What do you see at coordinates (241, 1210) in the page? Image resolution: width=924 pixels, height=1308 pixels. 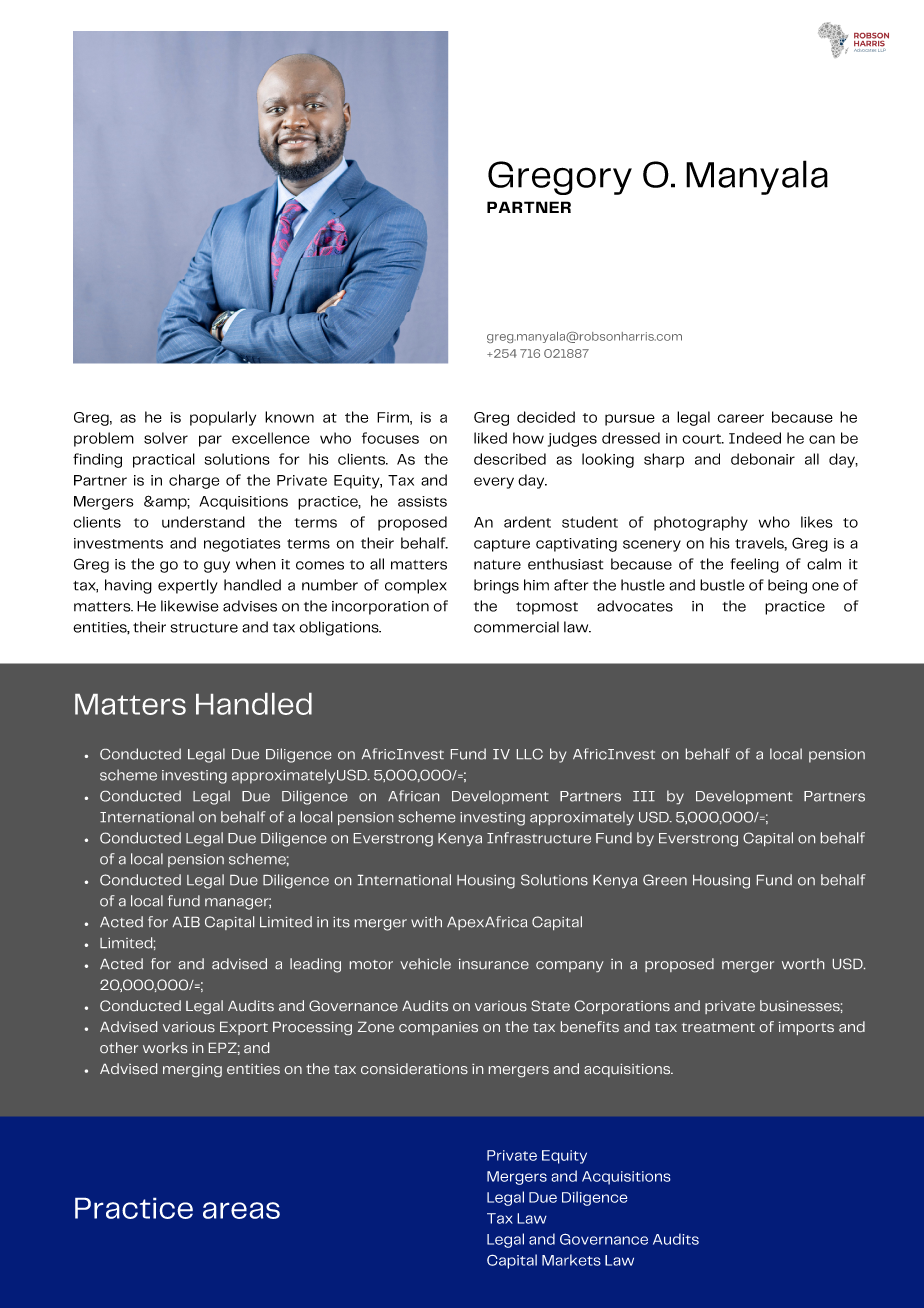 I see `areas` at bounding box center [241, 1210].
